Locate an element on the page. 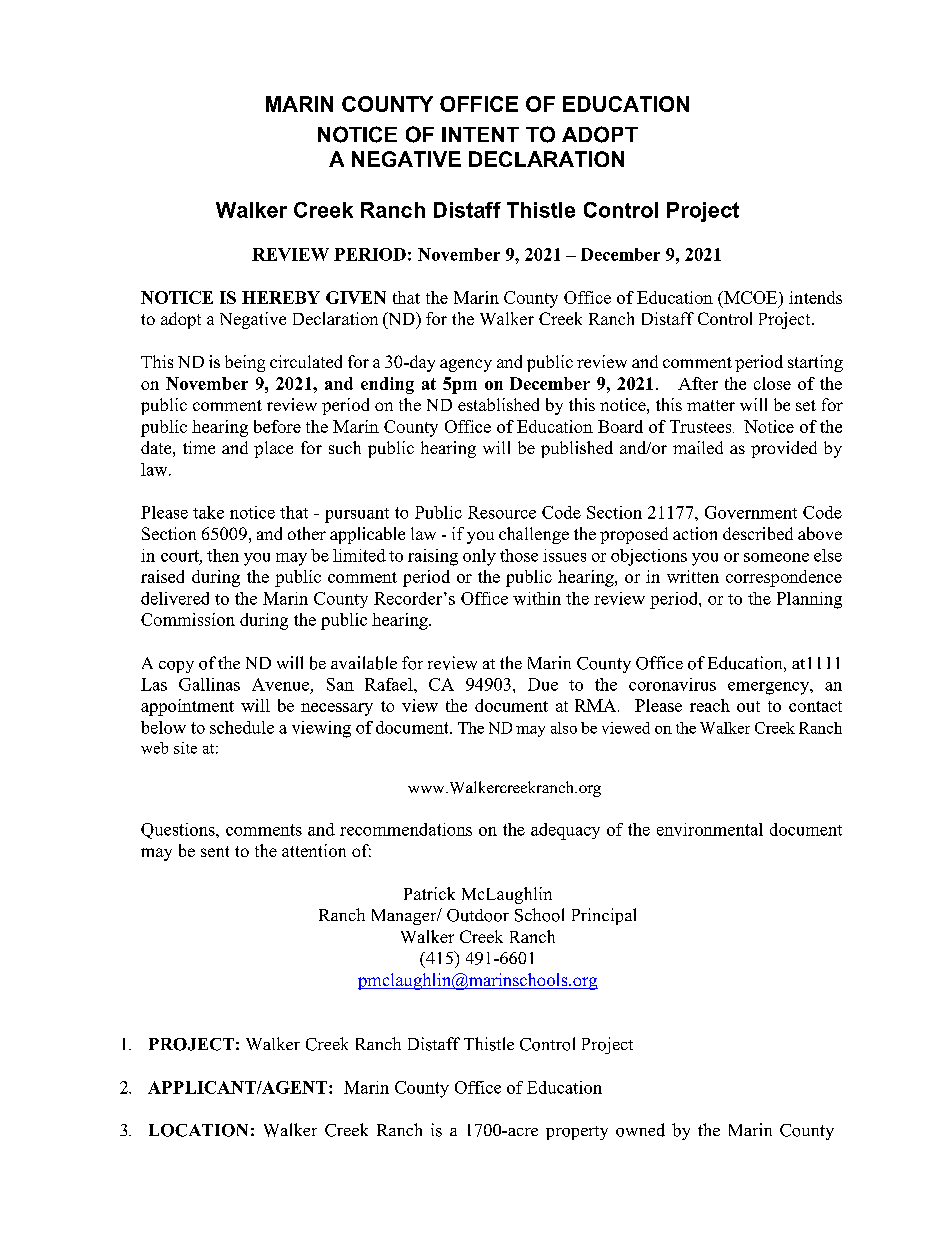  property is located at coordinates (577, 1133).
